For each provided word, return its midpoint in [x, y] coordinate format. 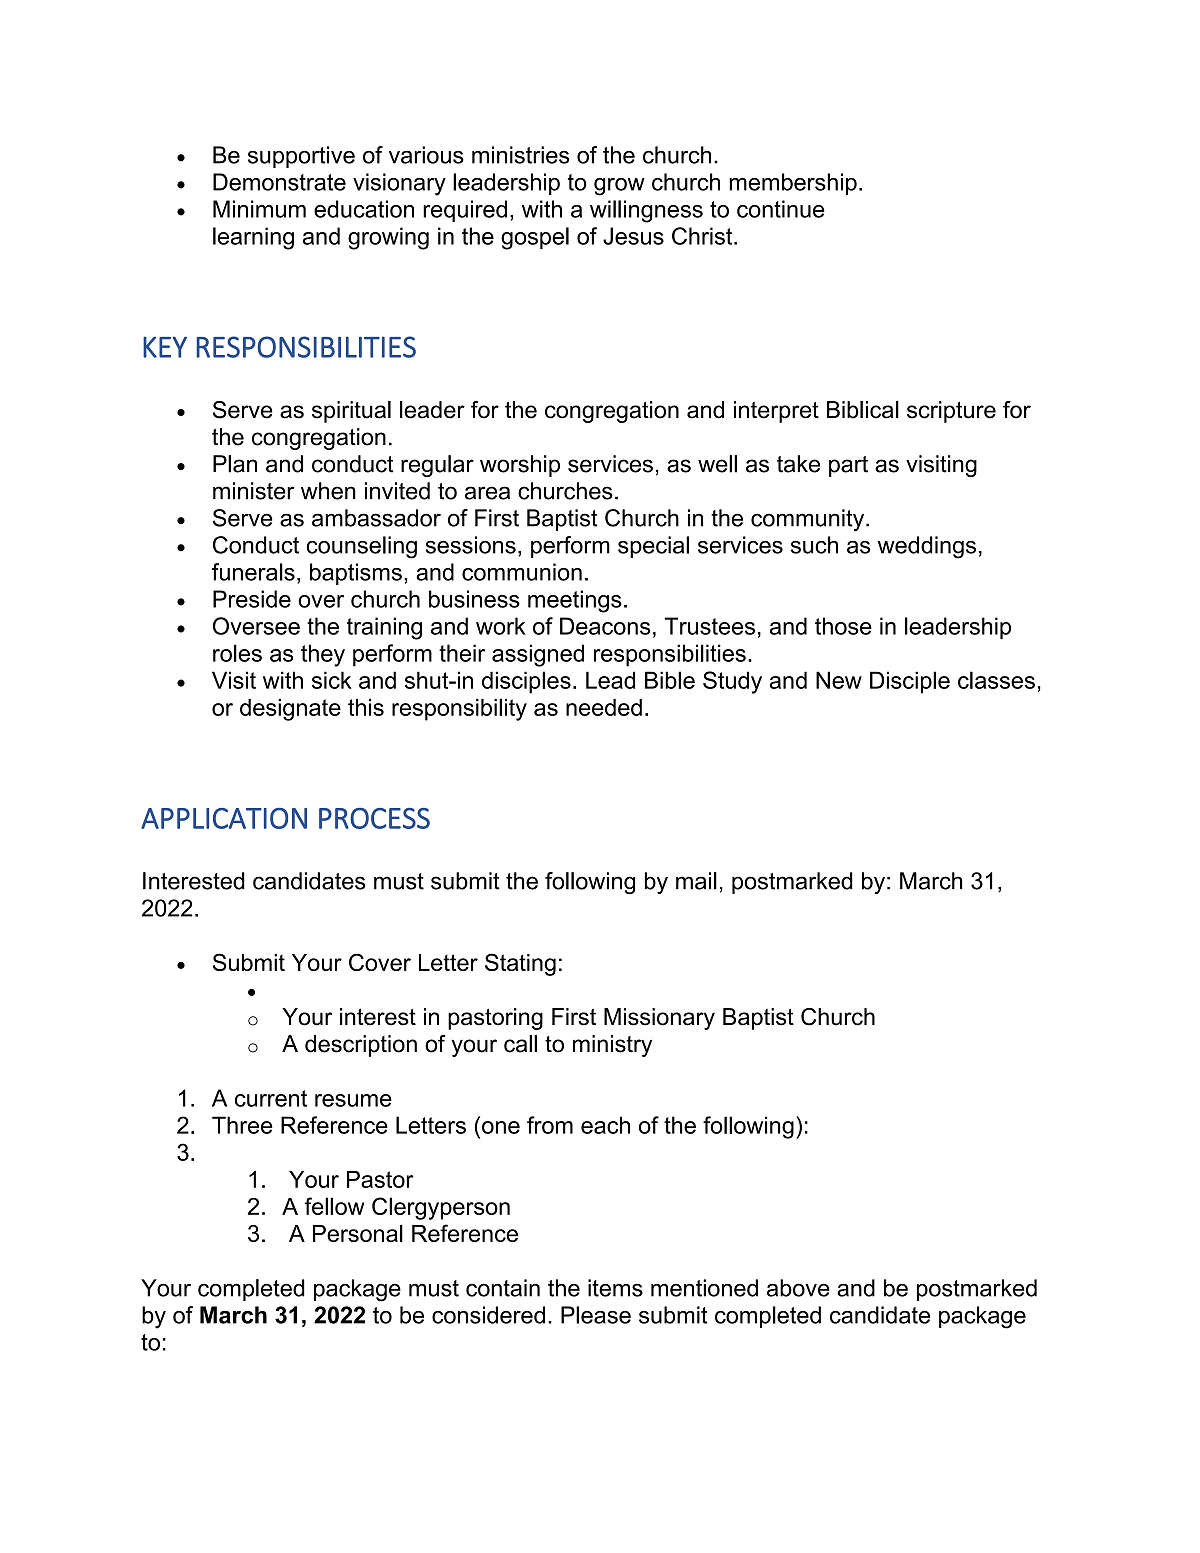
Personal [358, 1233]
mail [696, 881]
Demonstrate [279, 182]
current [271, 1098]
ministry [612, 1046]
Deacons [605, 626]
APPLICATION [224, 818]
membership [793, 184]
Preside [252, 599]
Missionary [659, 1019]
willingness [646, 211]
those [843, 626]
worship [520, 466]
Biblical [863, 410]
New [839, 680]
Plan [235, 464]
